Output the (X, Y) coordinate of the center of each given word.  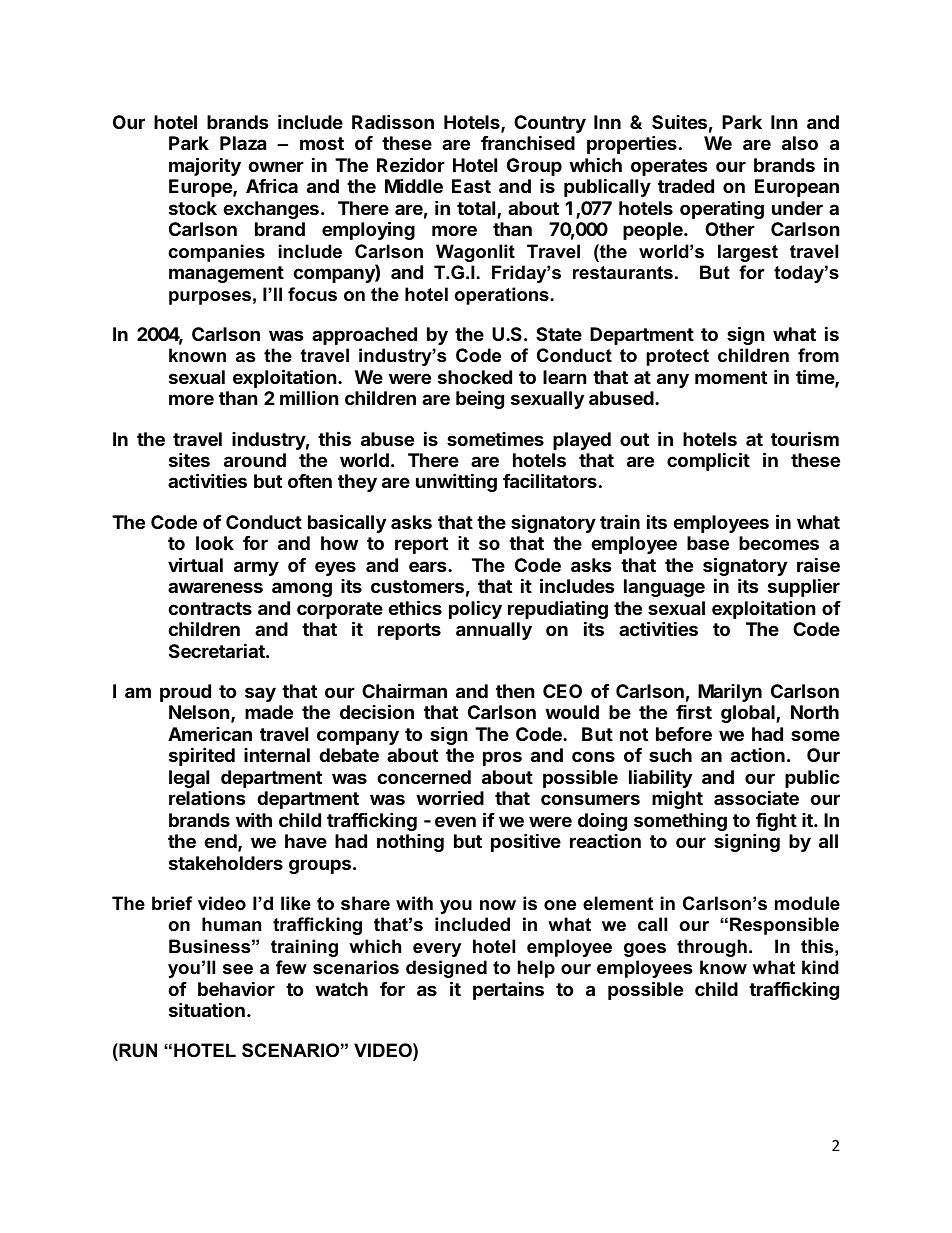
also (800, 143)
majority (205, 166)
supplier (804, 587)
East (471, 186)
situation (207, 1009)
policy (475, 609)
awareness (215, 587)
